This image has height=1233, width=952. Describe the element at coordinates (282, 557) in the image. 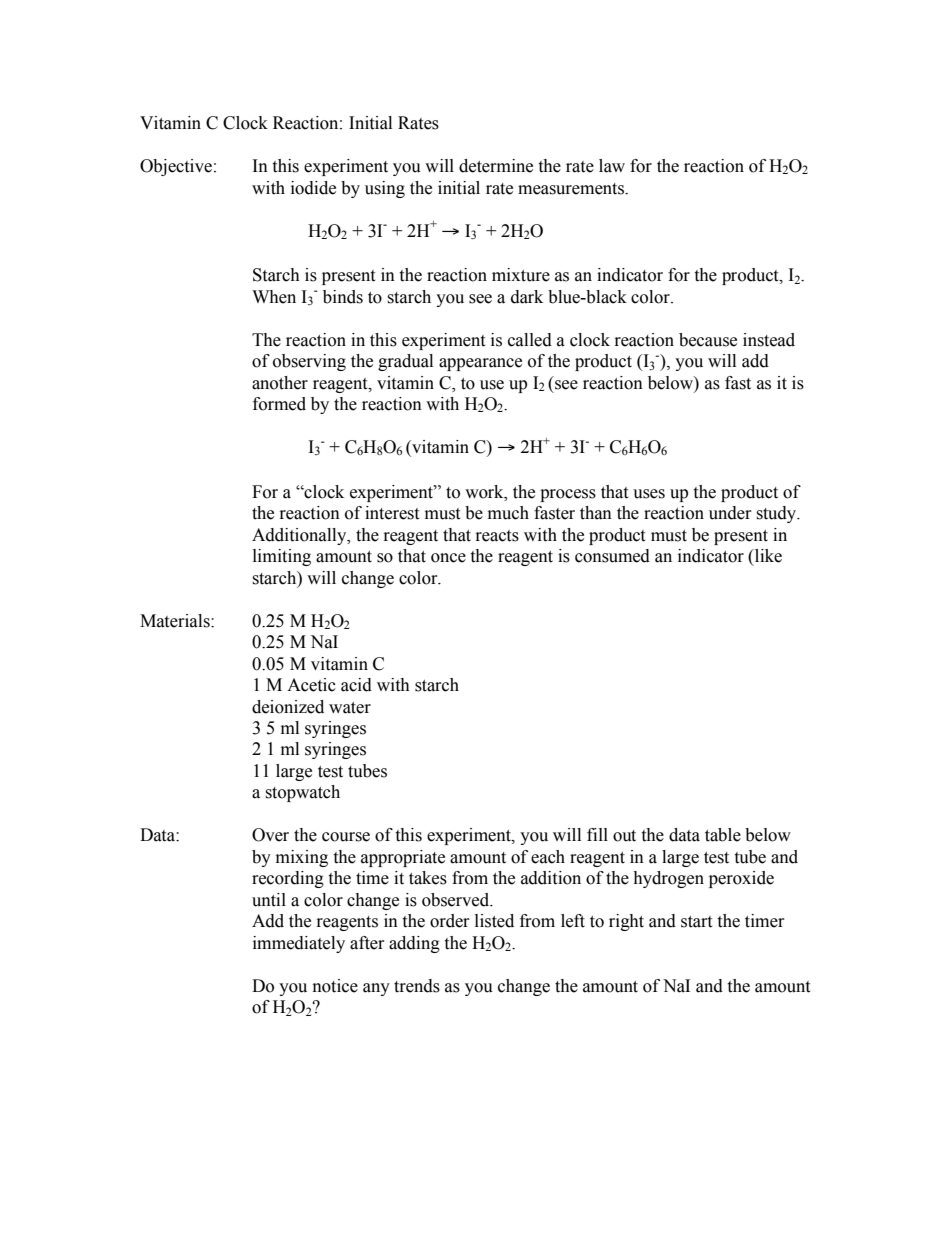

I see `limiting` at that location.
